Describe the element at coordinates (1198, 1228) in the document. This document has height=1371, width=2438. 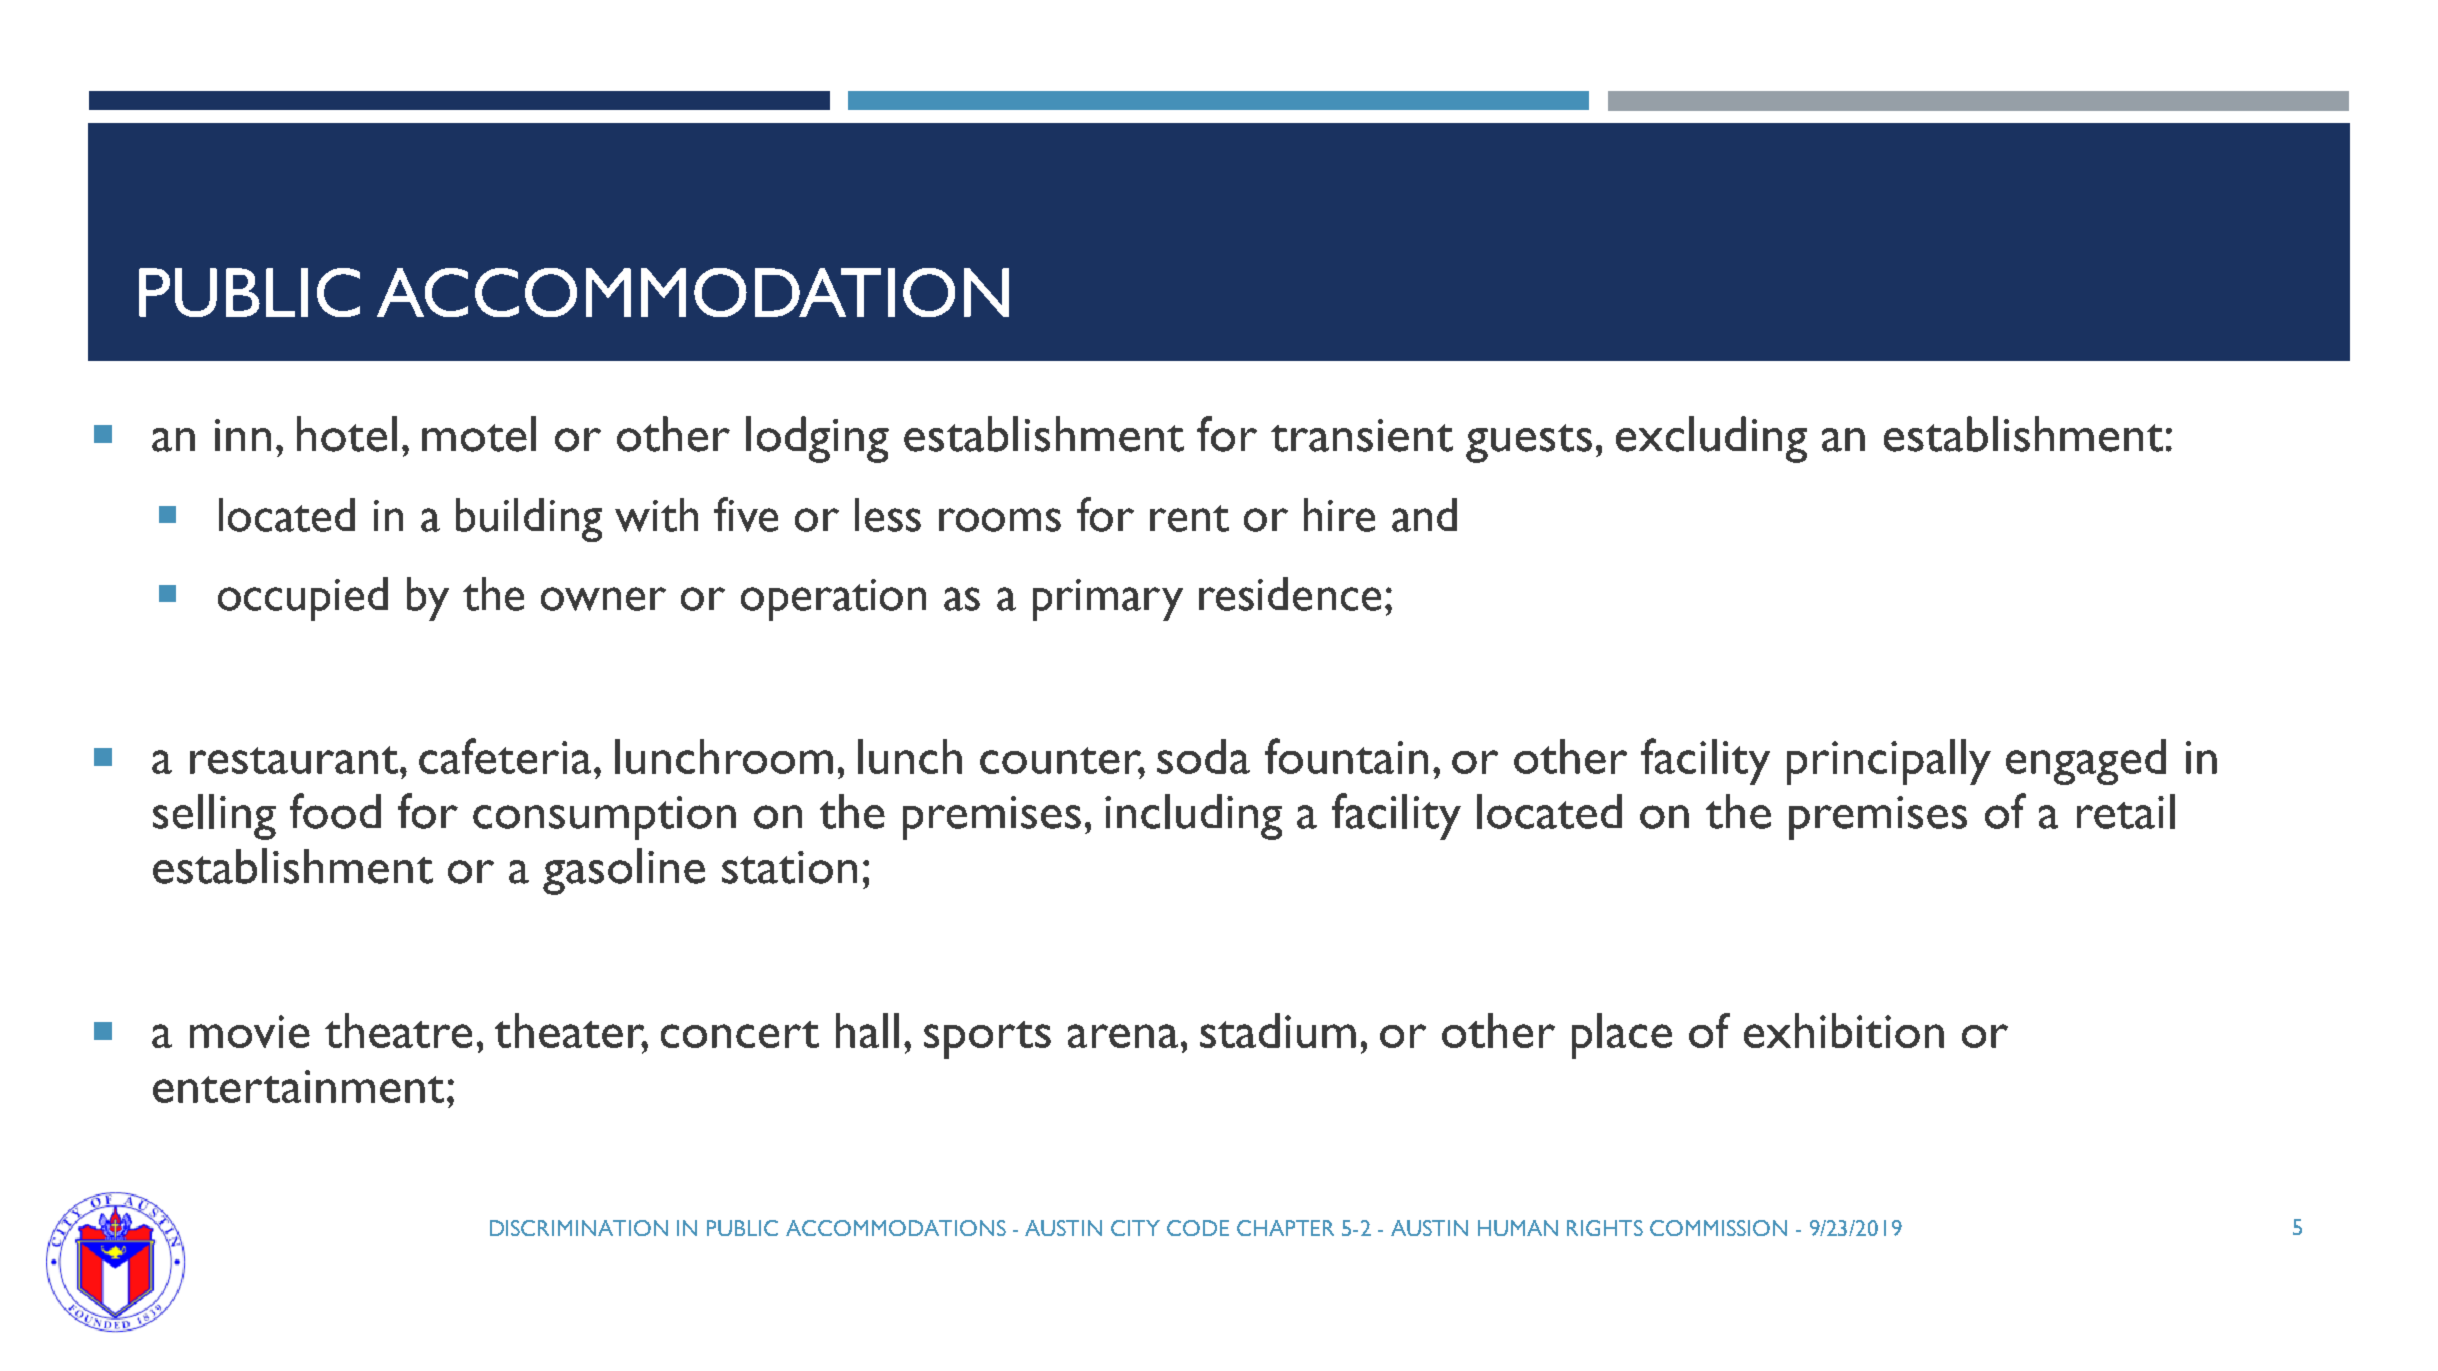
I see `CODE` at that location.
